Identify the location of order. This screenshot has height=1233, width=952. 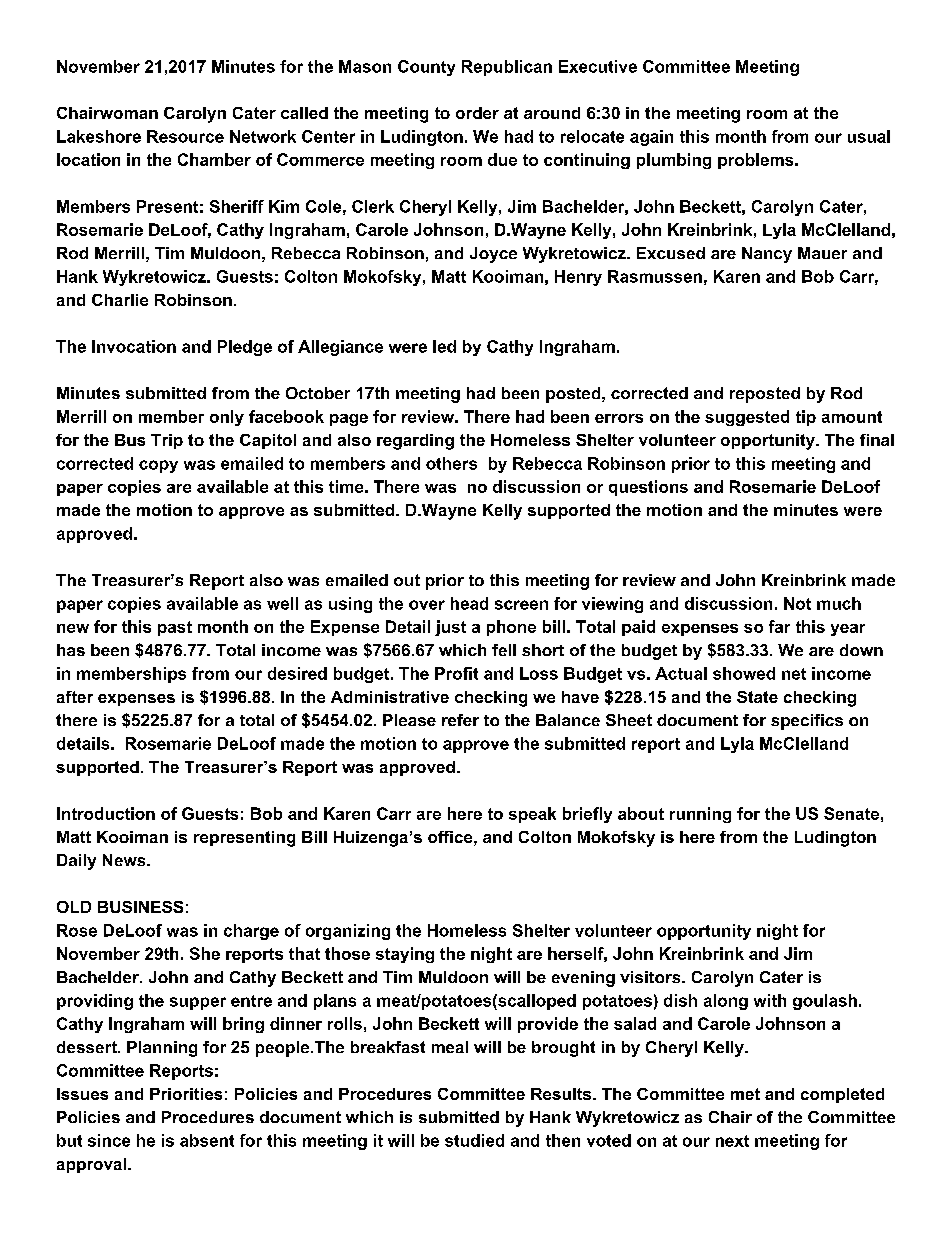
(477, 113).
